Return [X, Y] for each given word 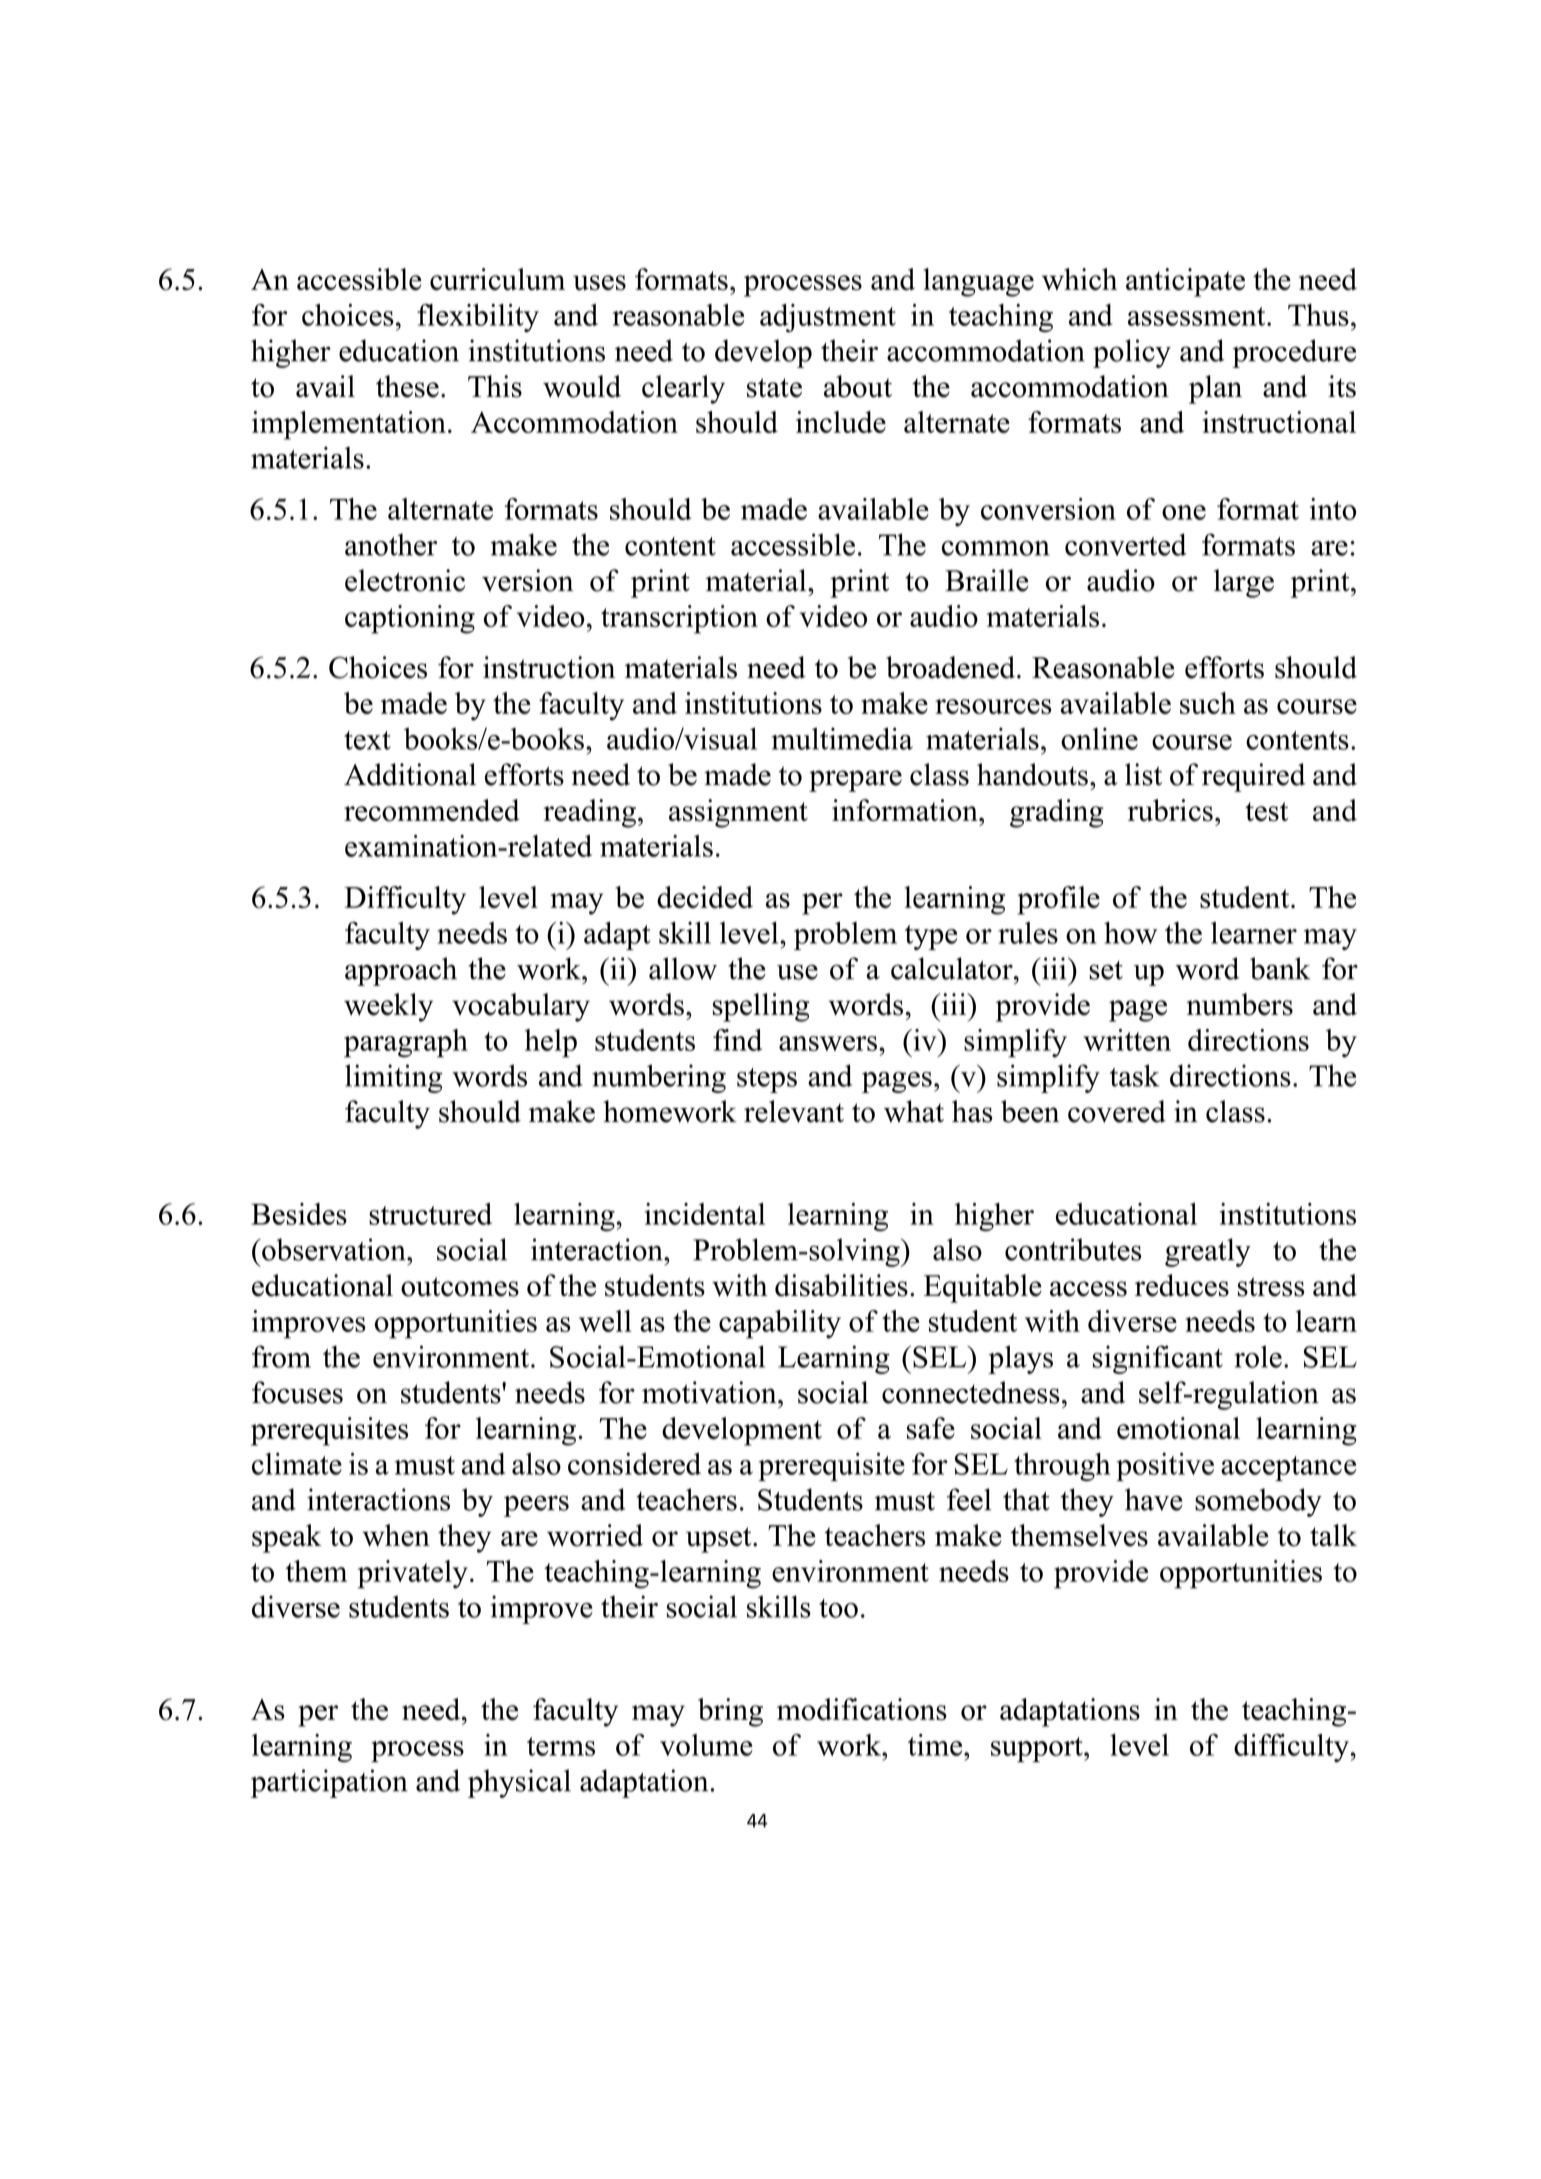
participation [329, 1783]
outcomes [460, 1287]
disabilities [841, 1285]
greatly [1208, 1252]
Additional [410, 774]
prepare [855, 781]
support [1038, 1750]
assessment [1198, 316]
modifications [862, 1709]
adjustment [828, 318]
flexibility [478, 318]
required [1254, 777]
